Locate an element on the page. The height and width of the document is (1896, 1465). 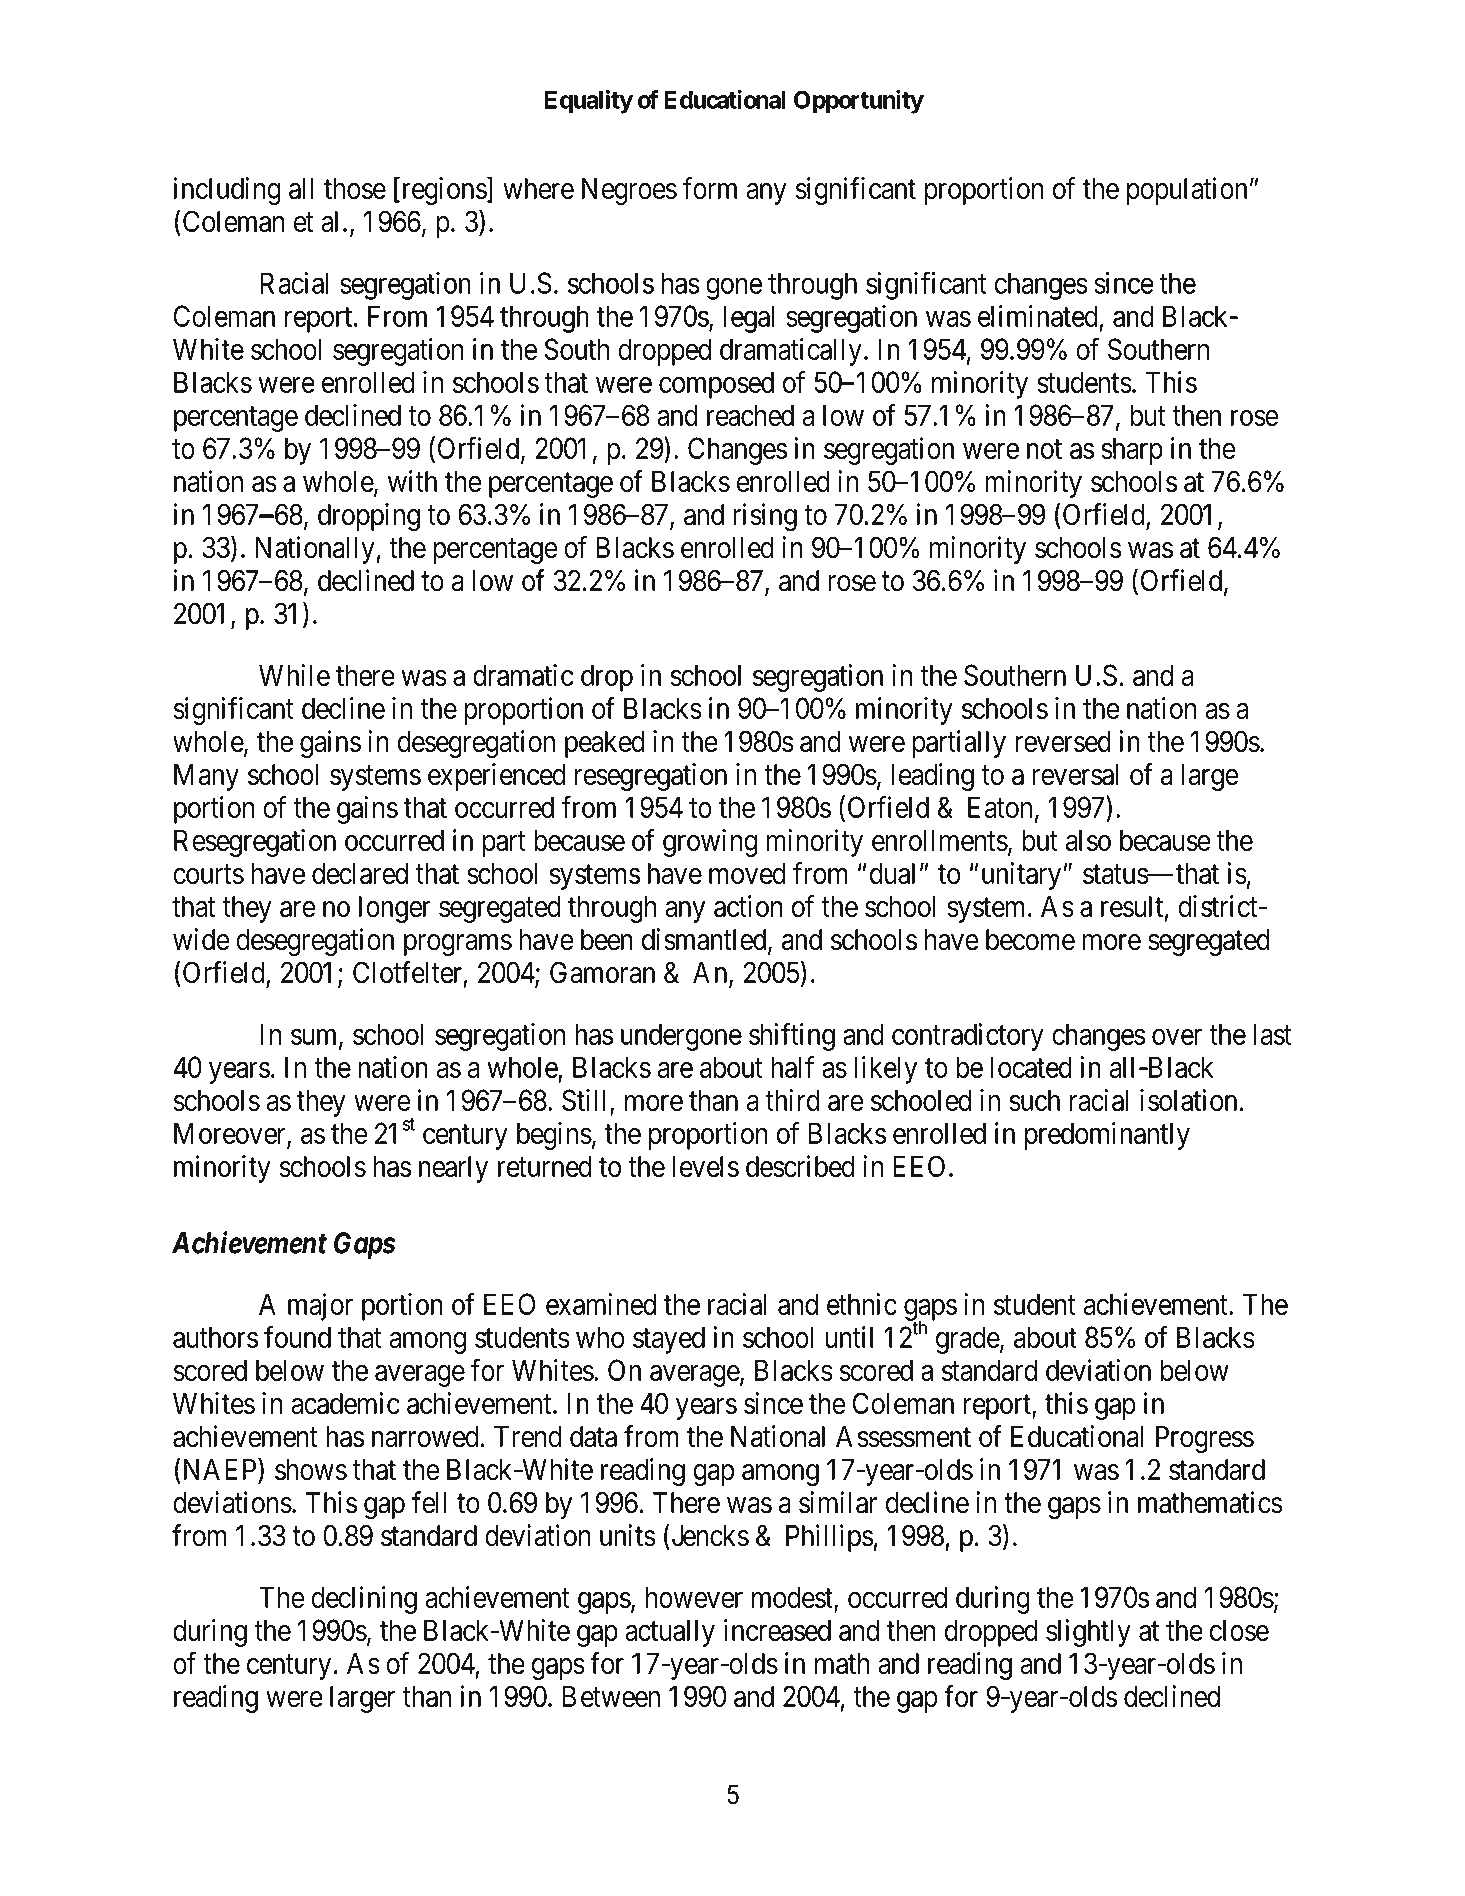
declared is located at coordinates (360, 874).
